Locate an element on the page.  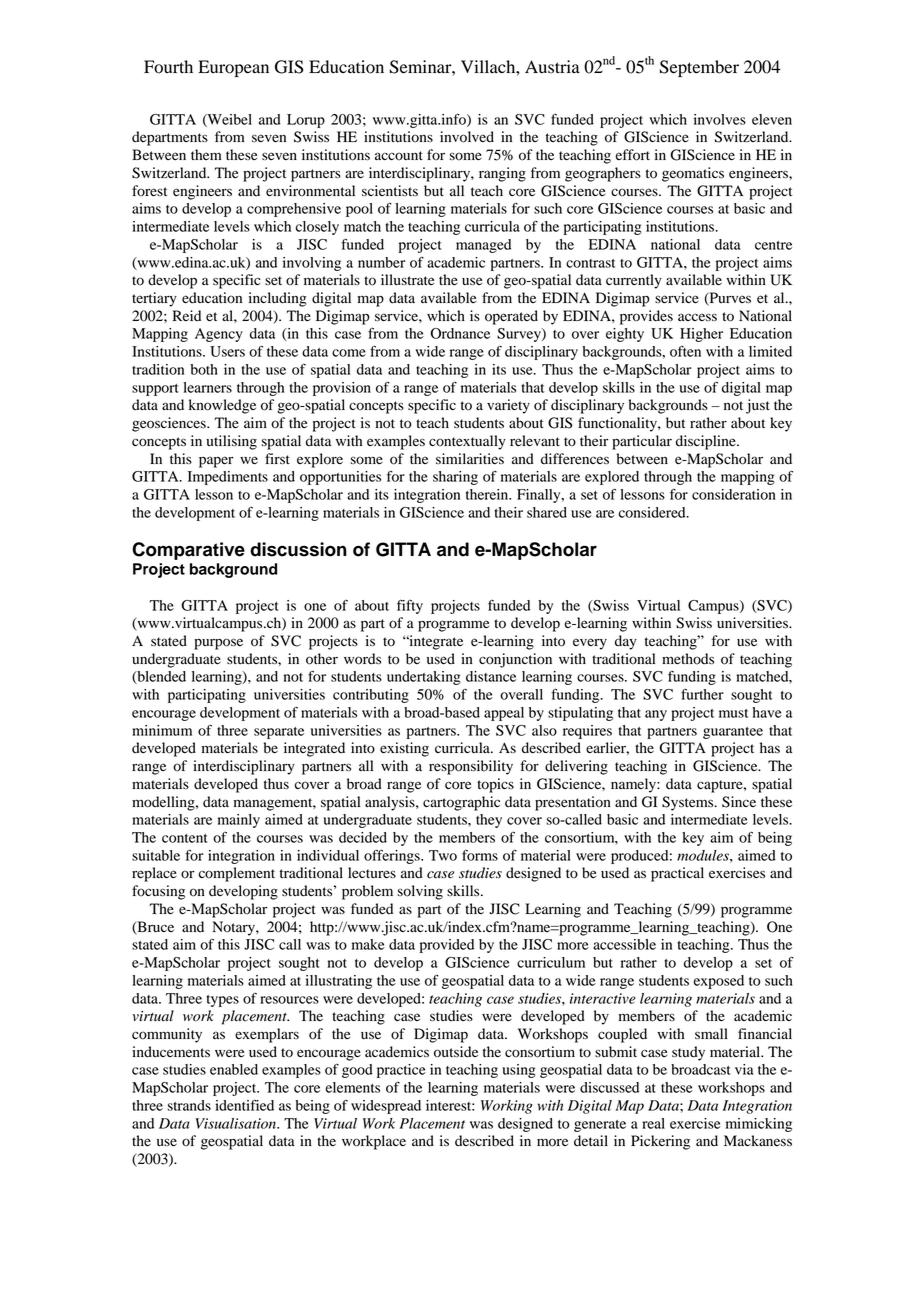
purpose is located at coordinates (218, 644).
